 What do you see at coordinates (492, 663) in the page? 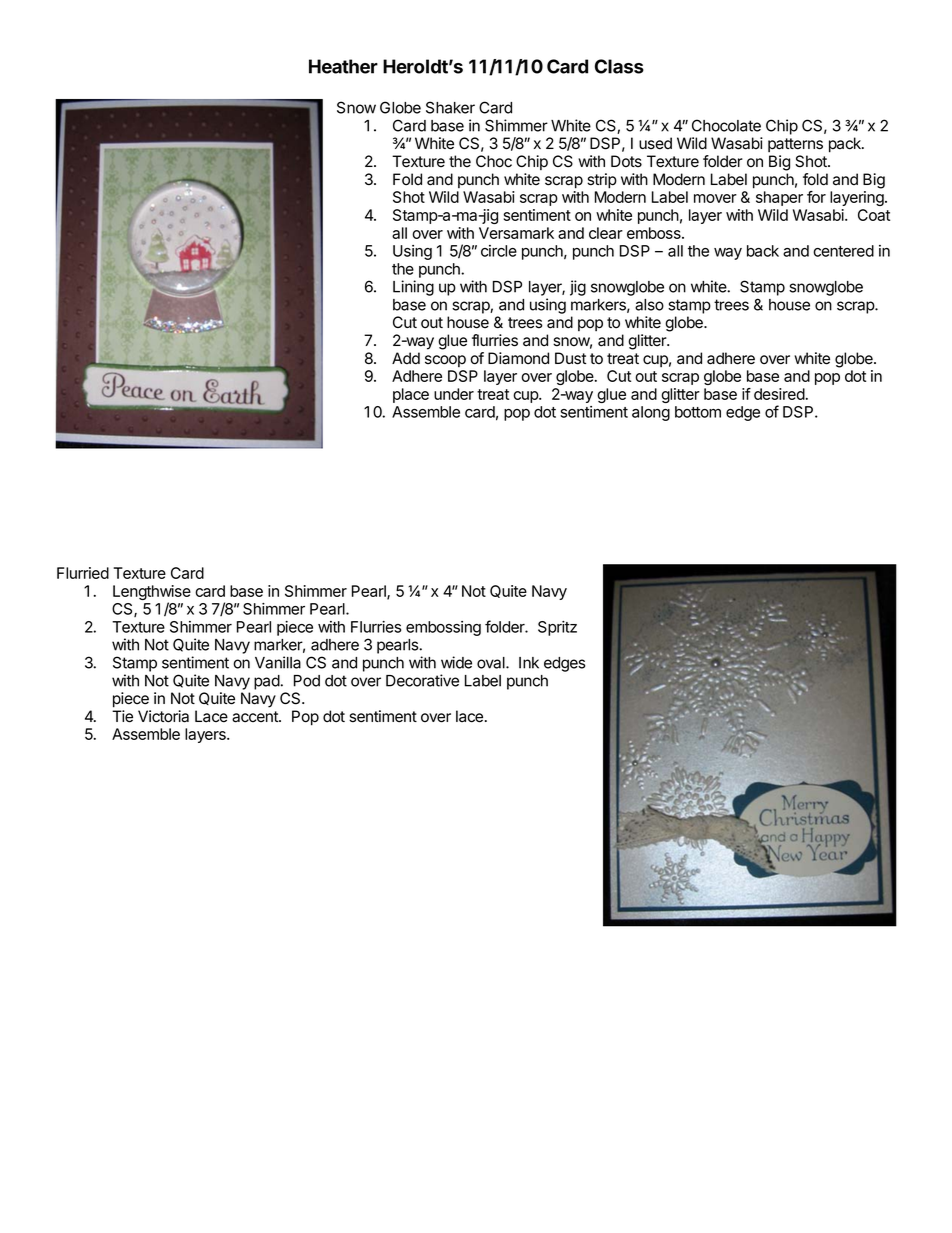
I see `oval` at bounding box center [492, 663].
